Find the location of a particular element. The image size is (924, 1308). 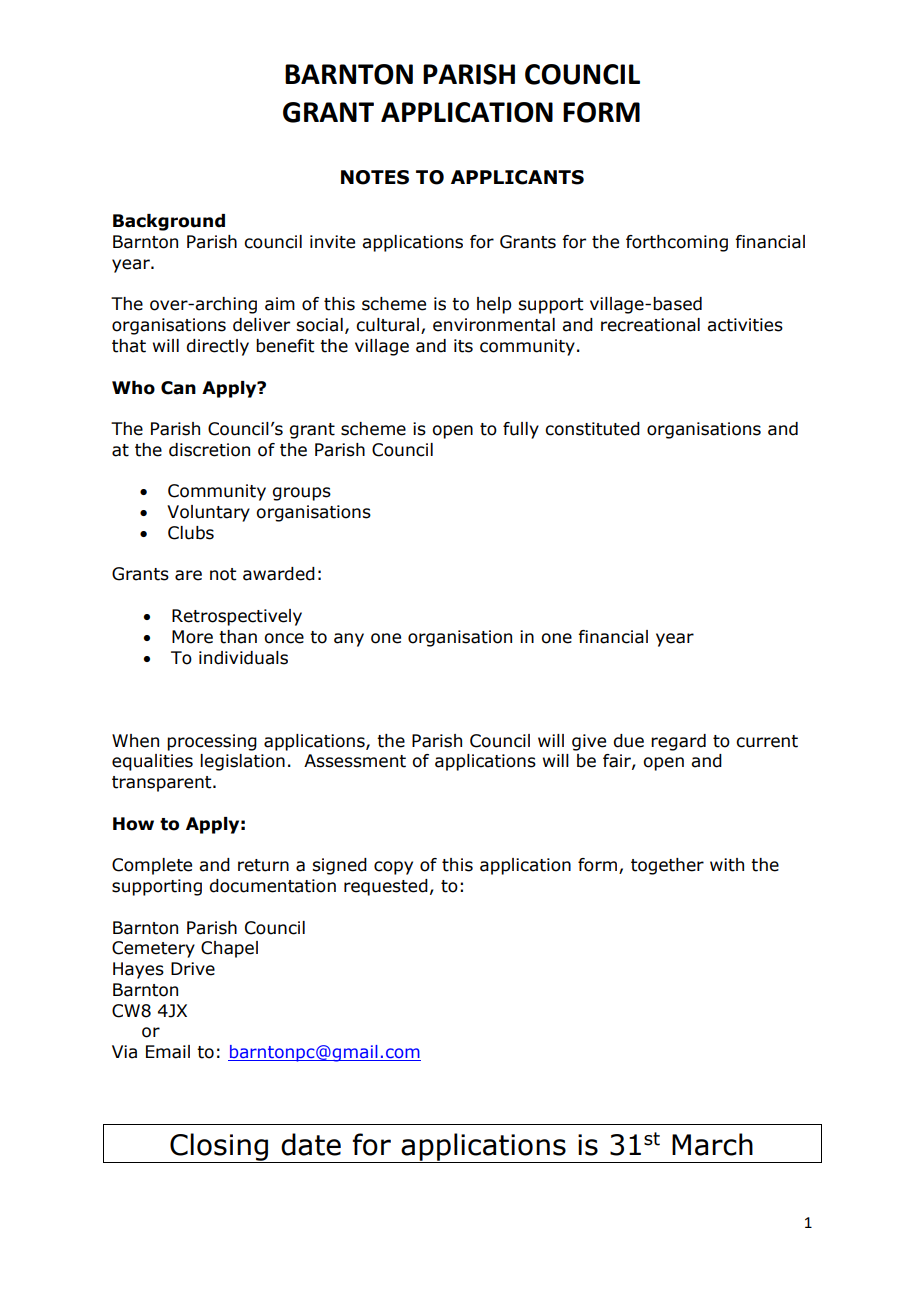

Complete is located at coordinates (152, 866).
